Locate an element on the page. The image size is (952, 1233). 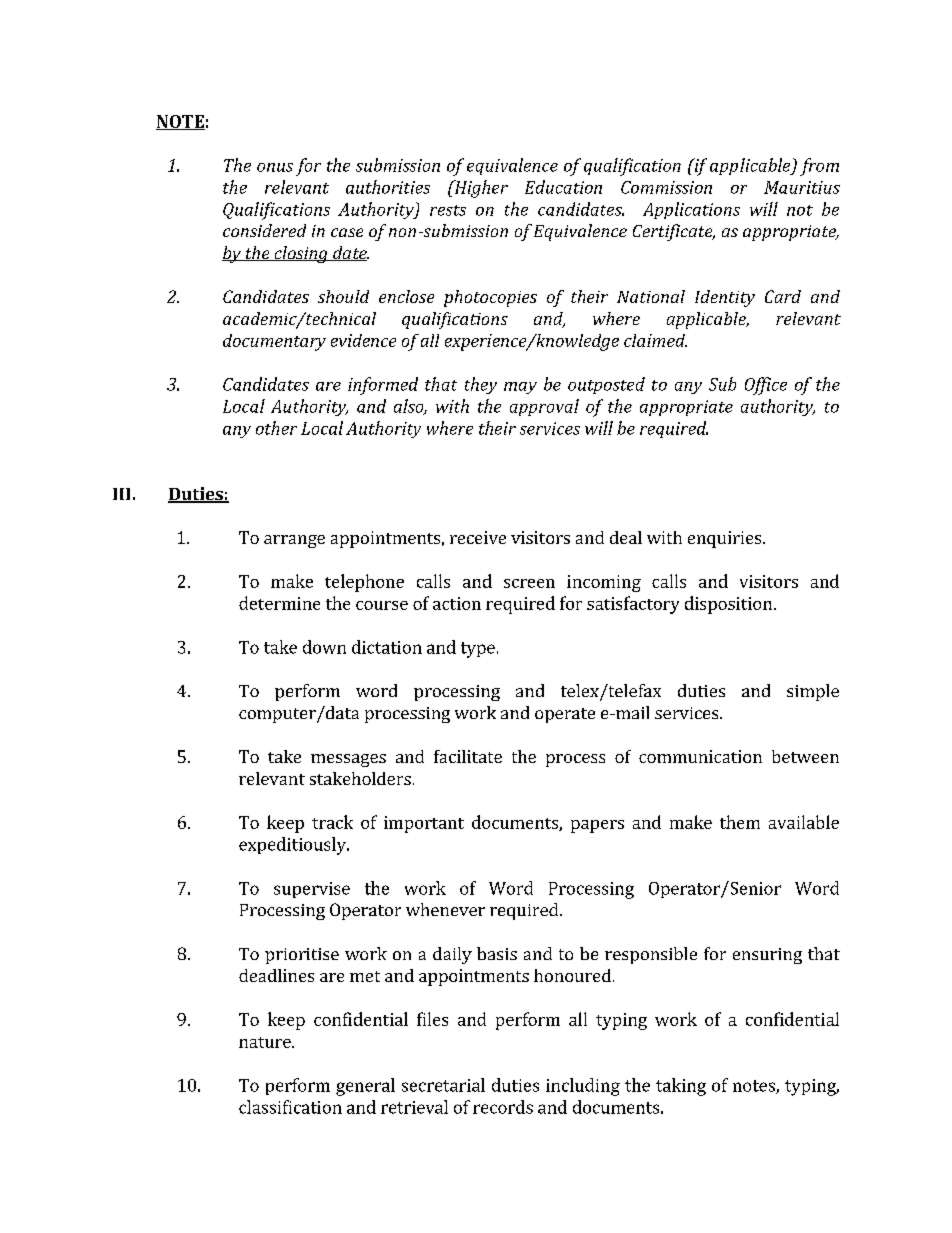
Higher is located at coordinates (480, 189).
